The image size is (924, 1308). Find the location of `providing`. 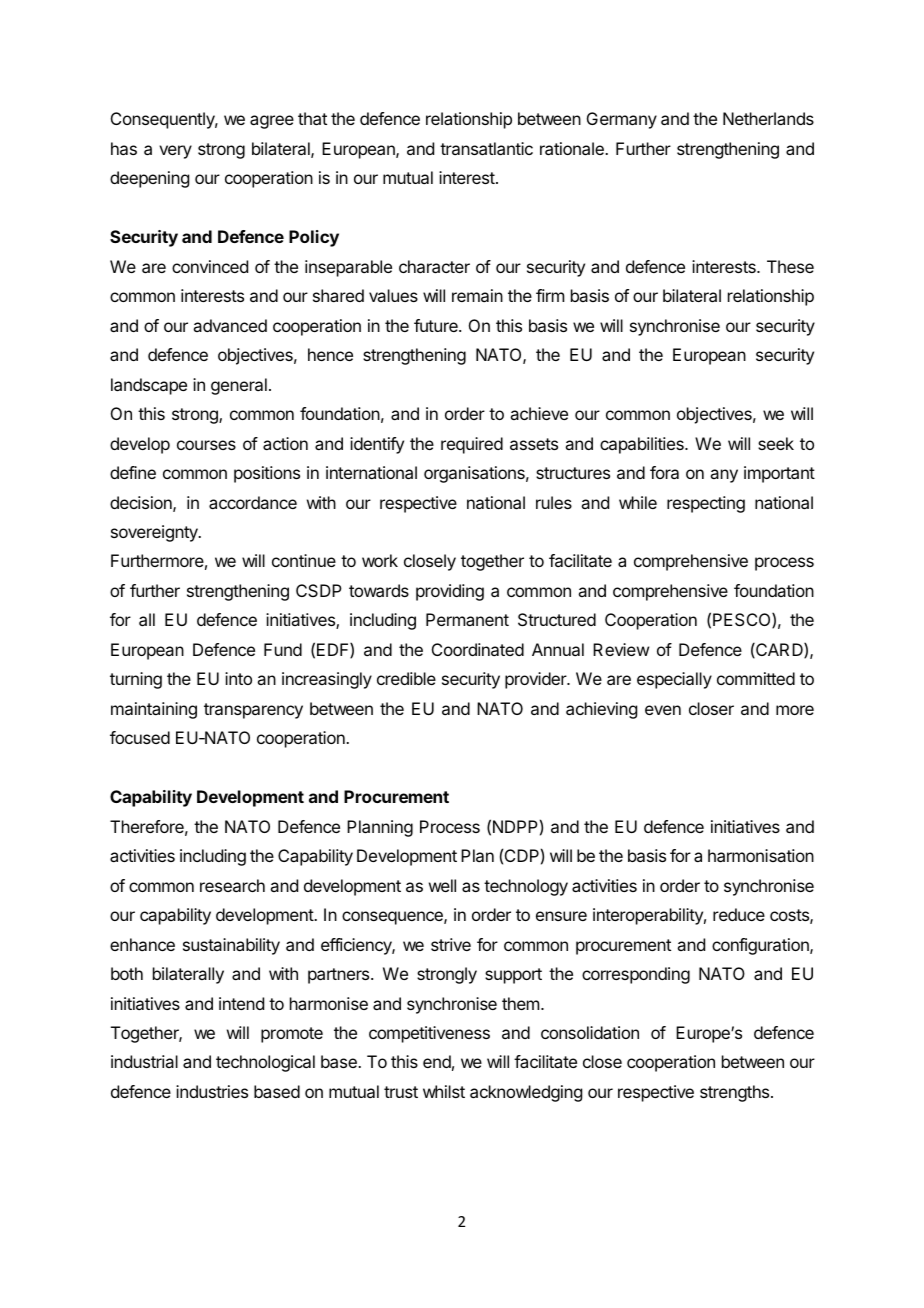

providing is located at coordinates (450, 592).
